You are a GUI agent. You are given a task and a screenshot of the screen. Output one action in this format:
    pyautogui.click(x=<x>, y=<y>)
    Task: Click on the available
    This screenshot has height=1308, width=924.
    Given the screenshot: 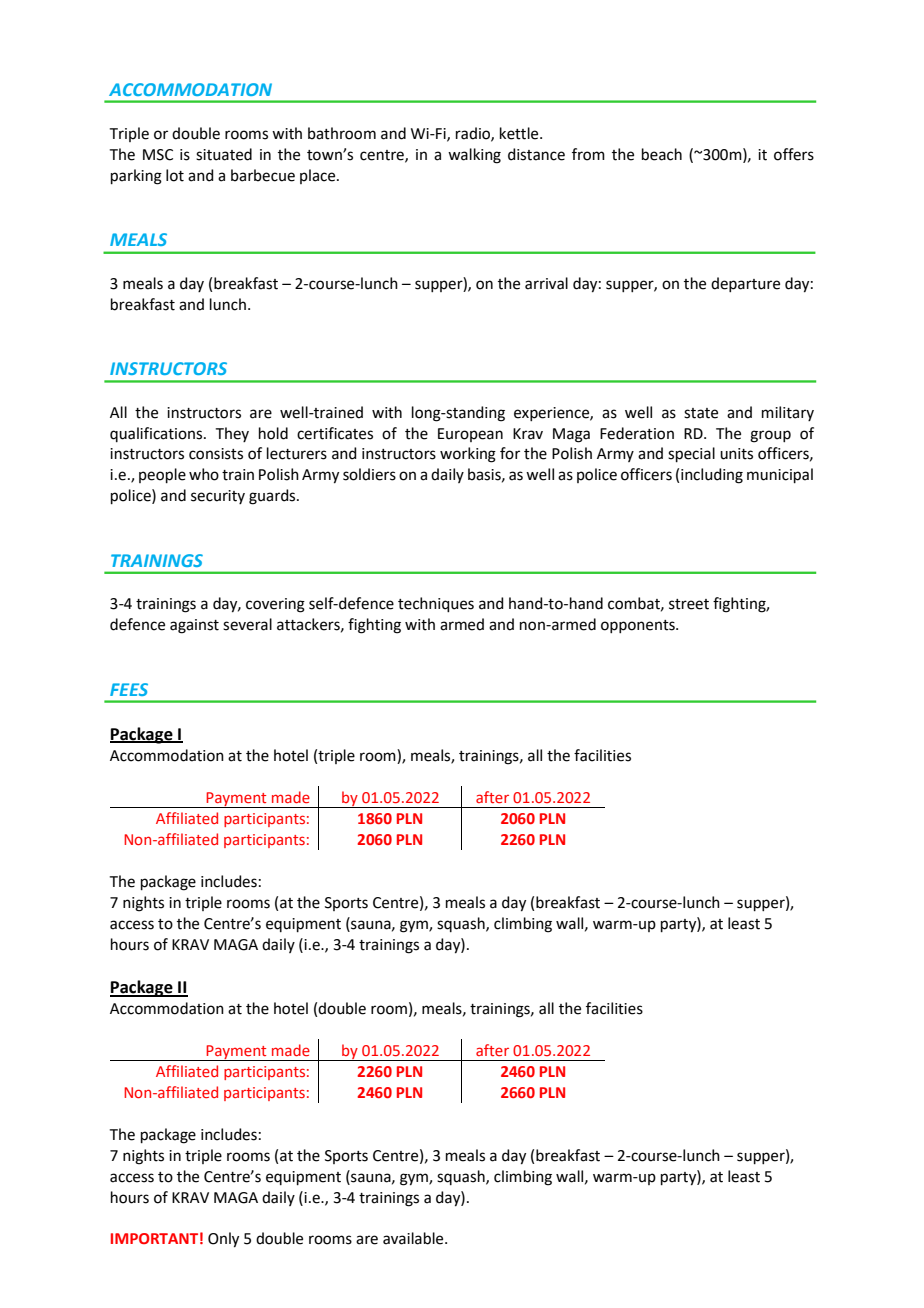 What is the action you would take?
    pyautogui.click(x=414, y=1238)
